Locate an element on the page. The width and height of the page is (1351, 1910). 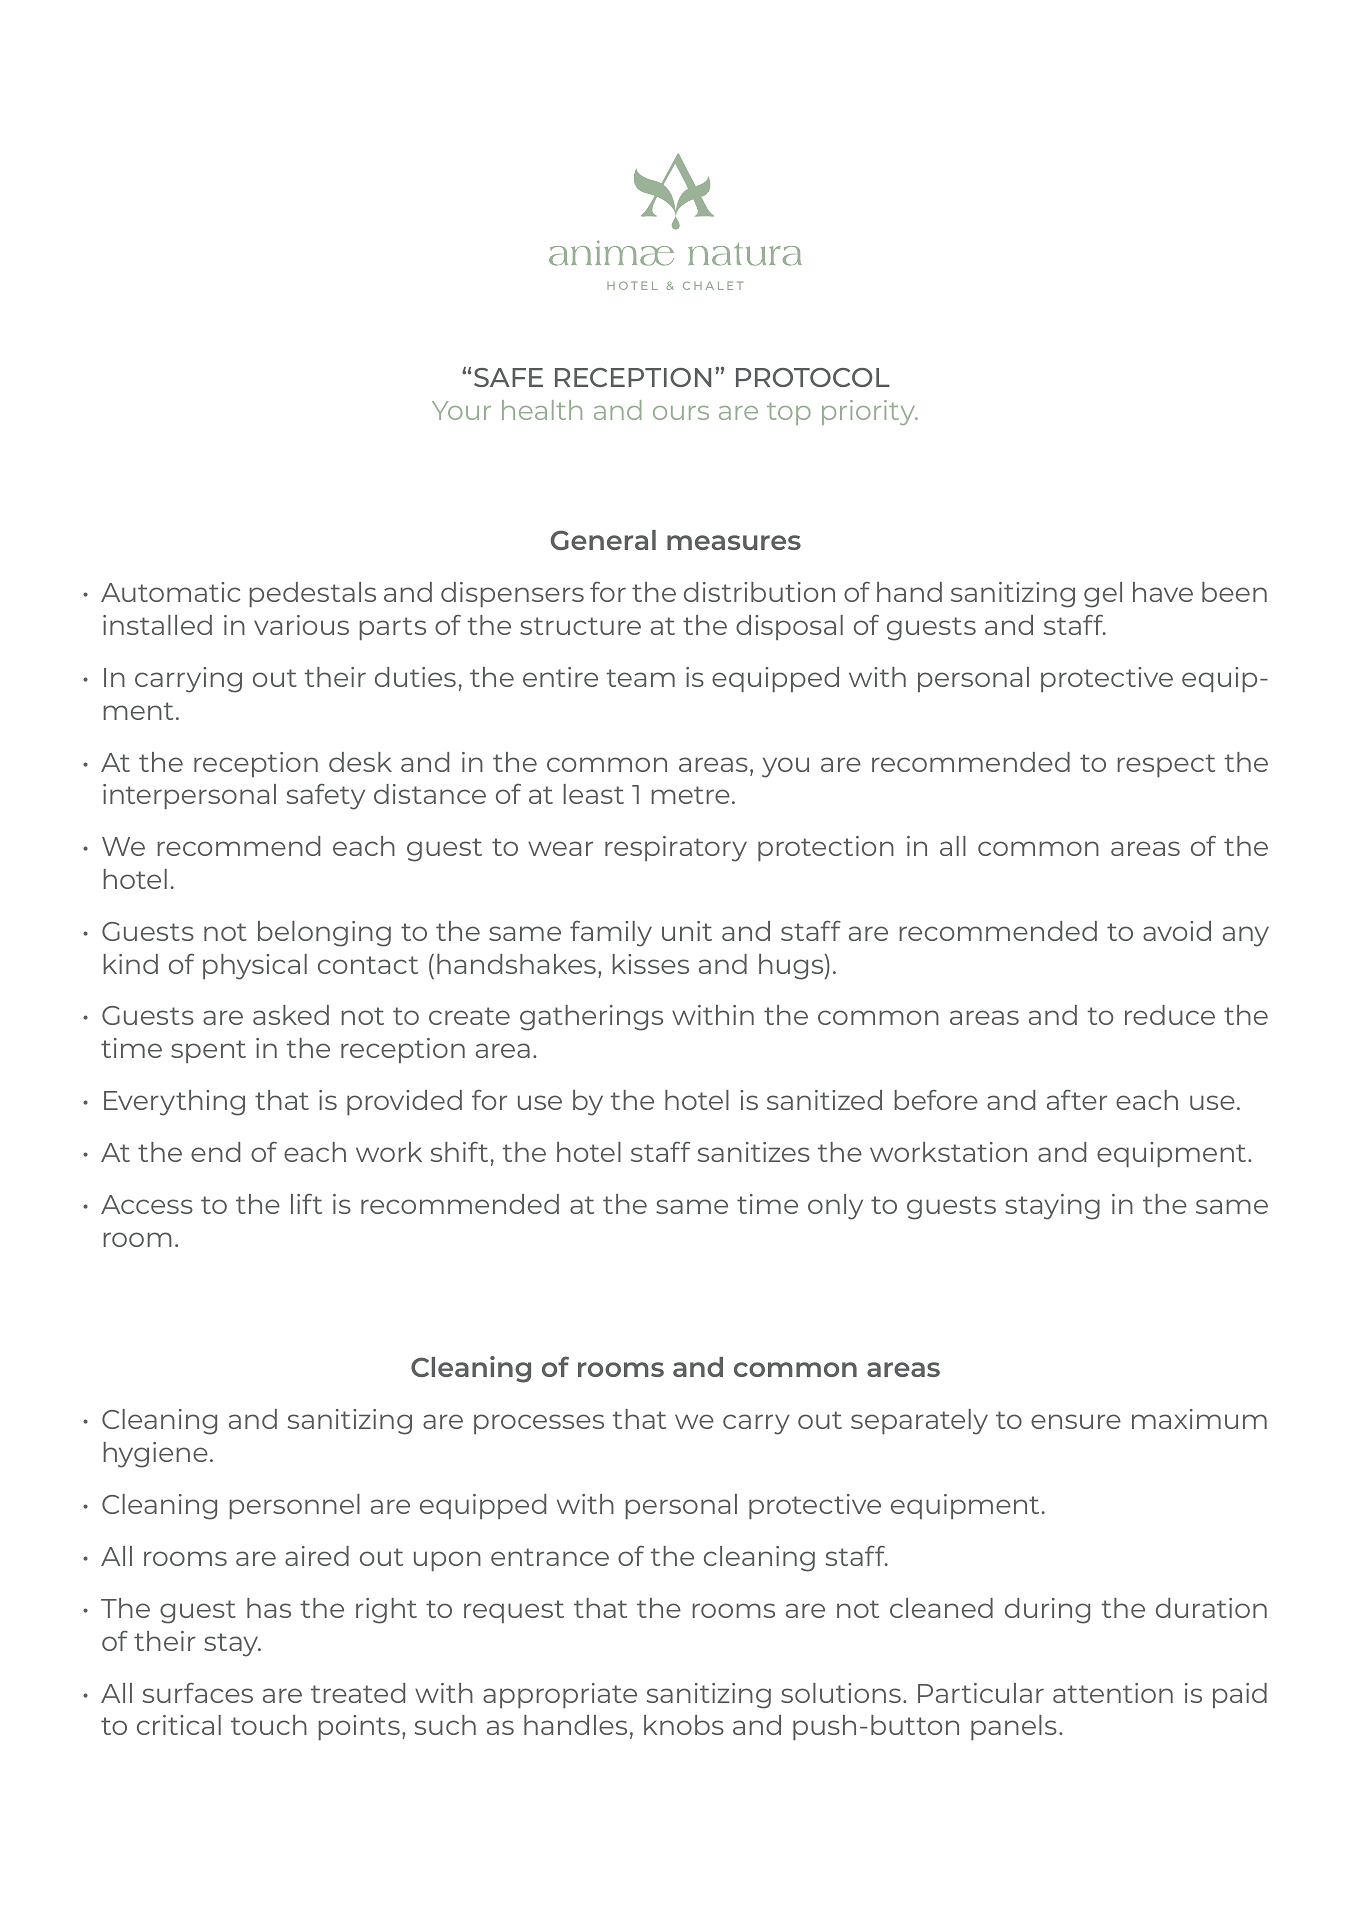
priority is located at coordinates (870, 412).
